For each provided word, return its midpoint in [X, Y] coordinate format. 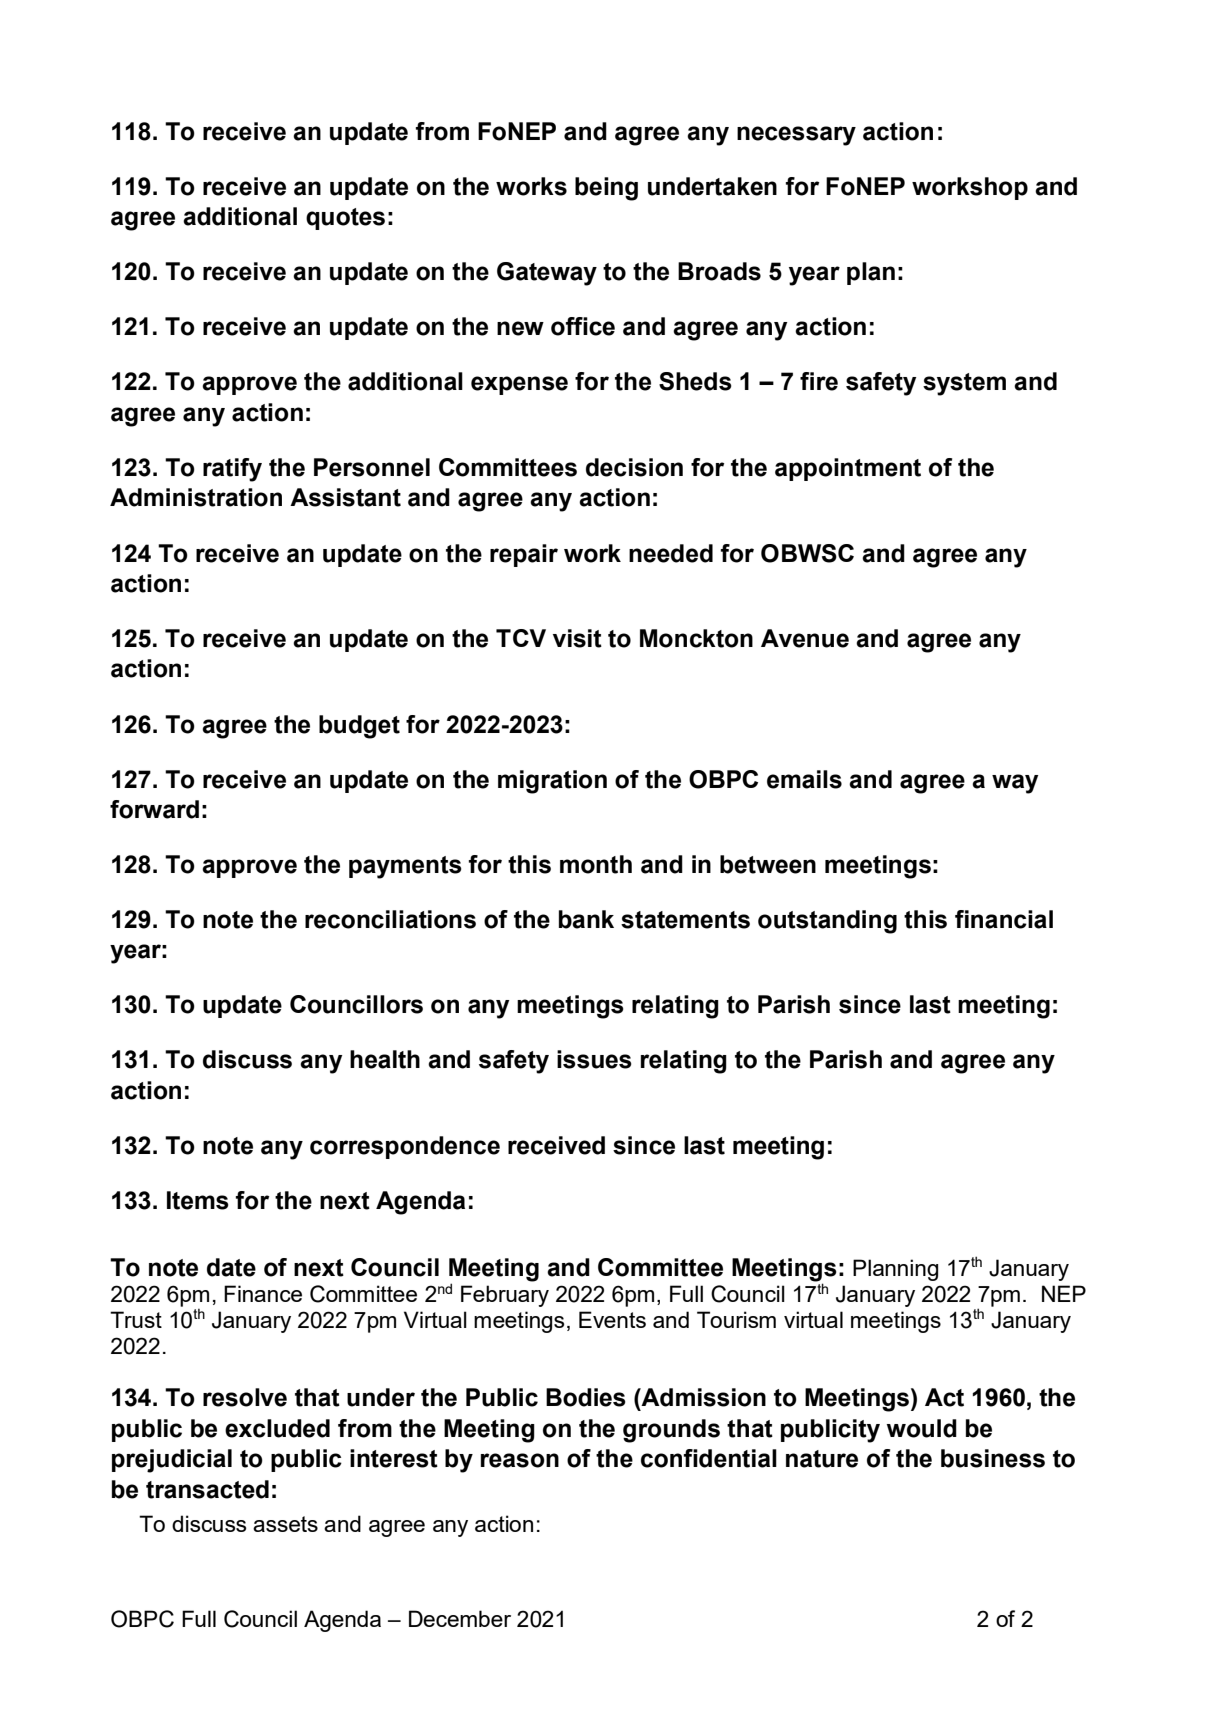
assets [285, 1524]
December [460, 1618]
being [606, 189]
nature [822, 1459]
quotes [345, 219]
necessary [796, 136]
